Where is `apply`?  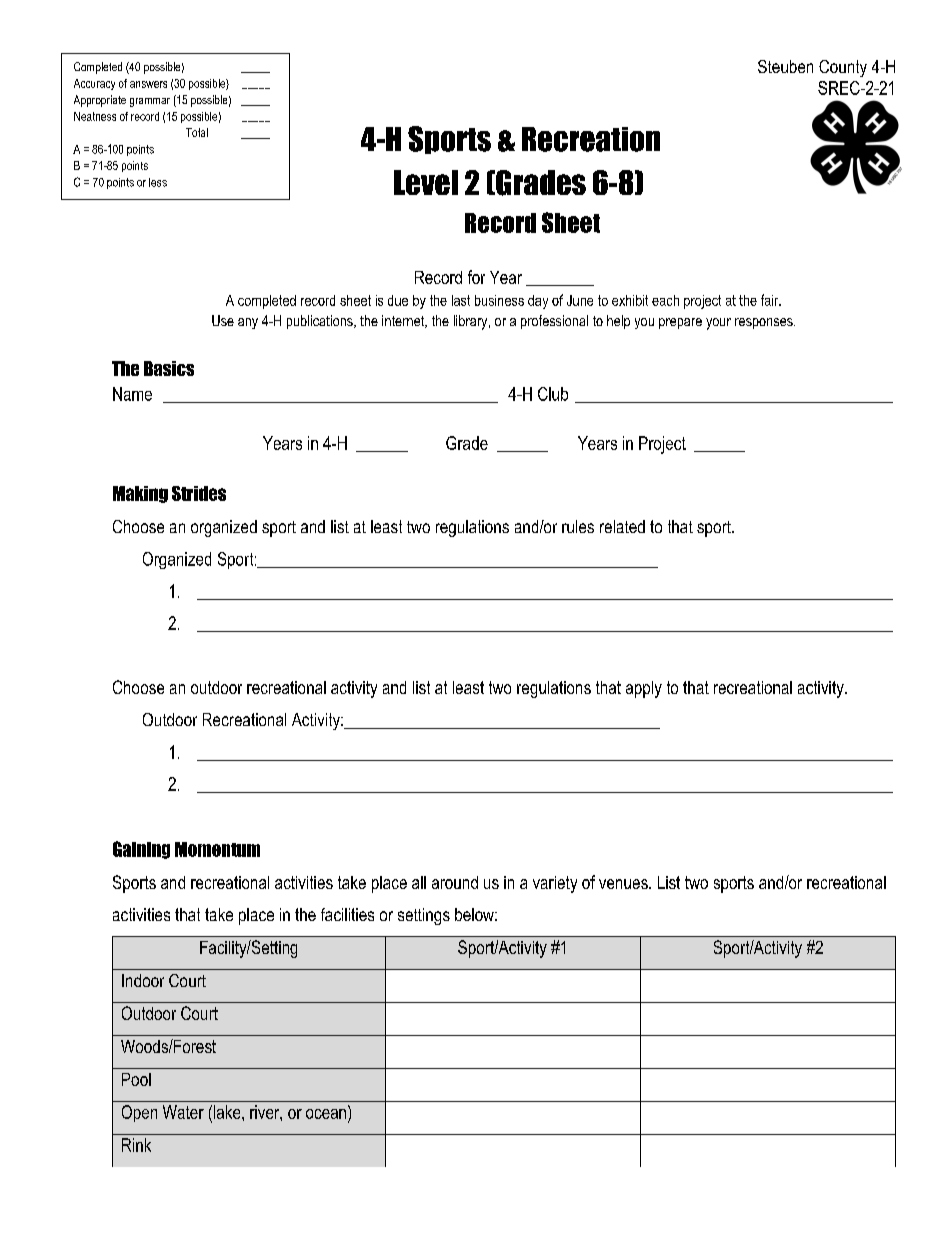
apply is located at coordinates (644, 689).
